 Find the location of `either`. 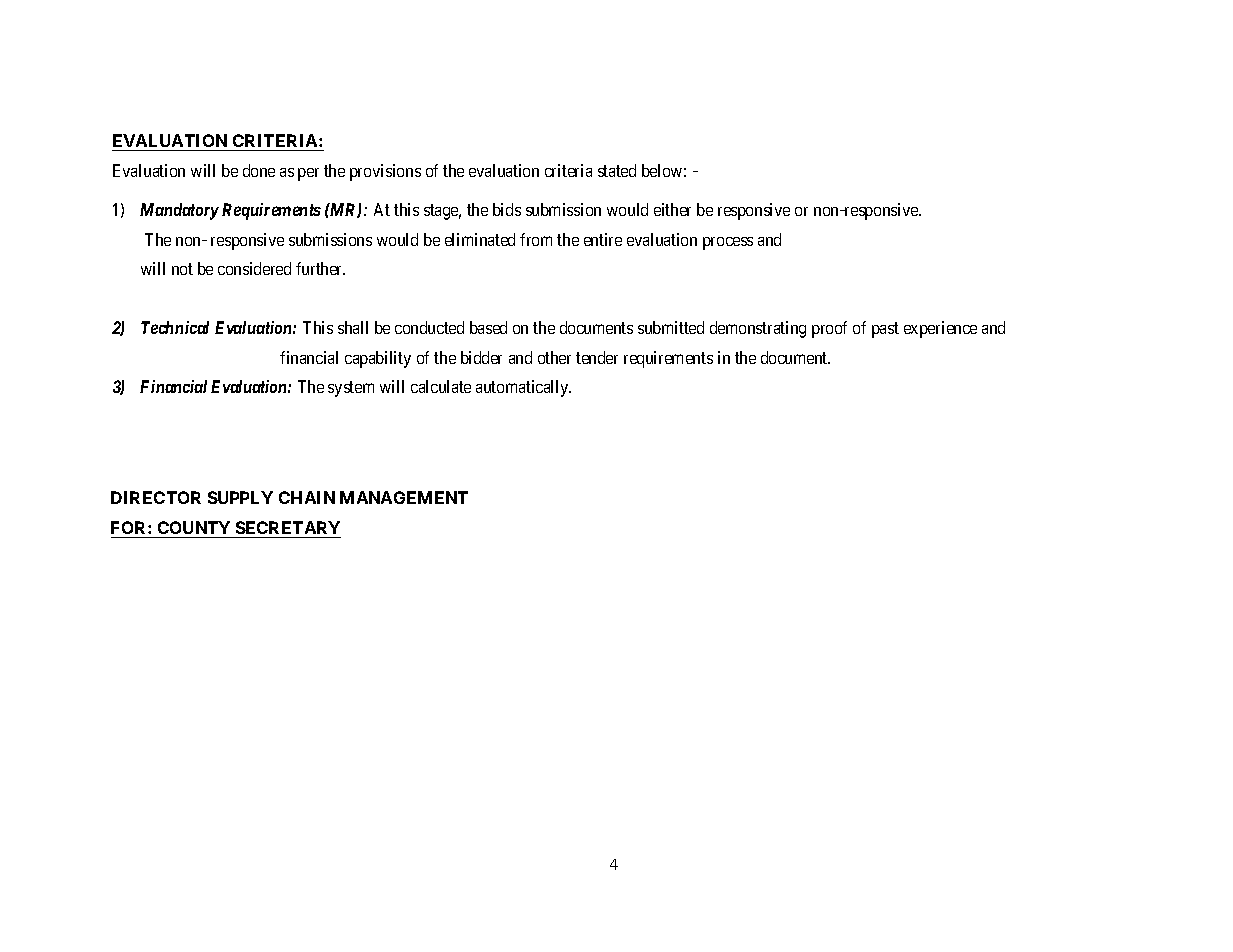

either is located at coordinates (672, 209).
